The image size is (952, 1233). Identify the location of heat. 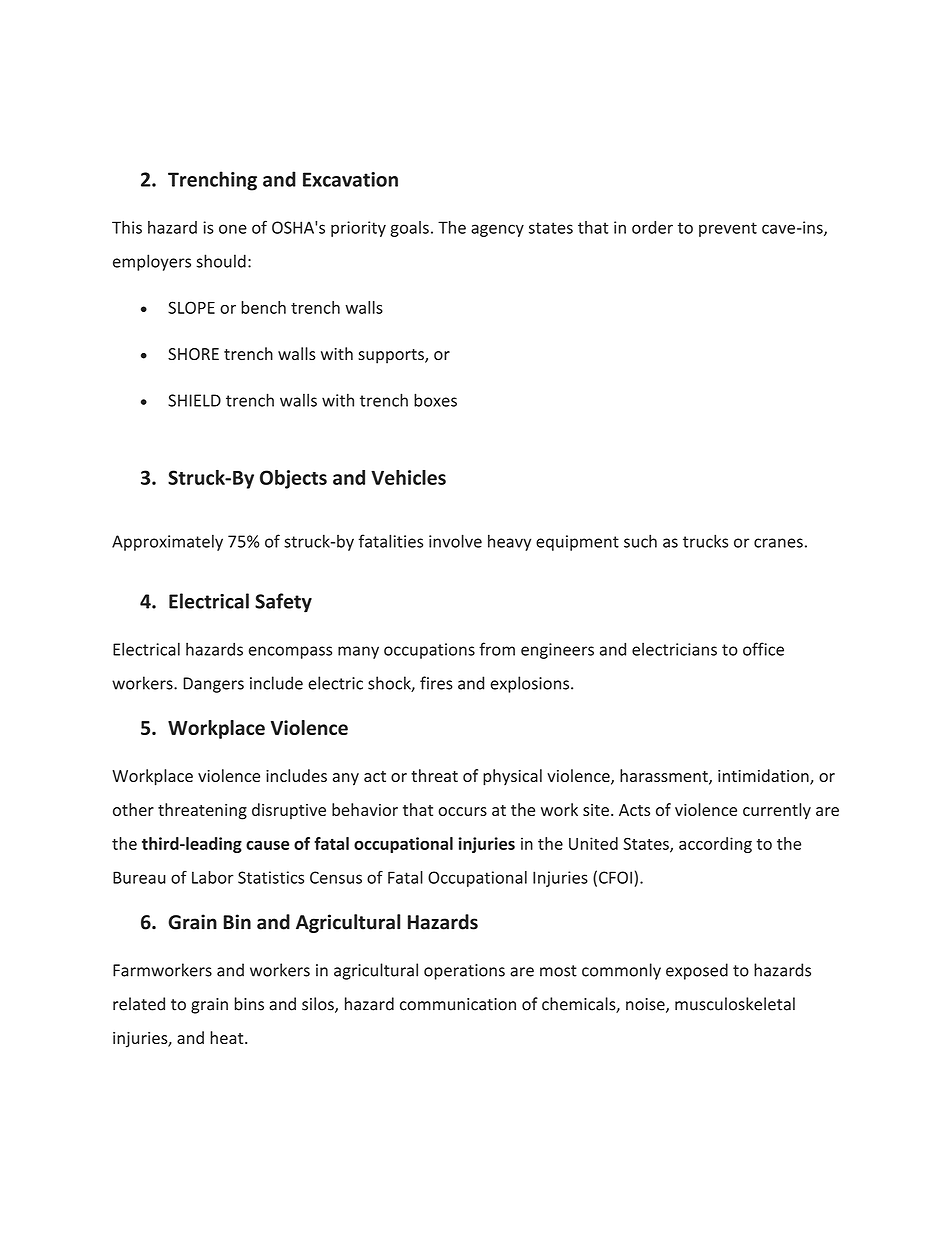
(228, 1037).
